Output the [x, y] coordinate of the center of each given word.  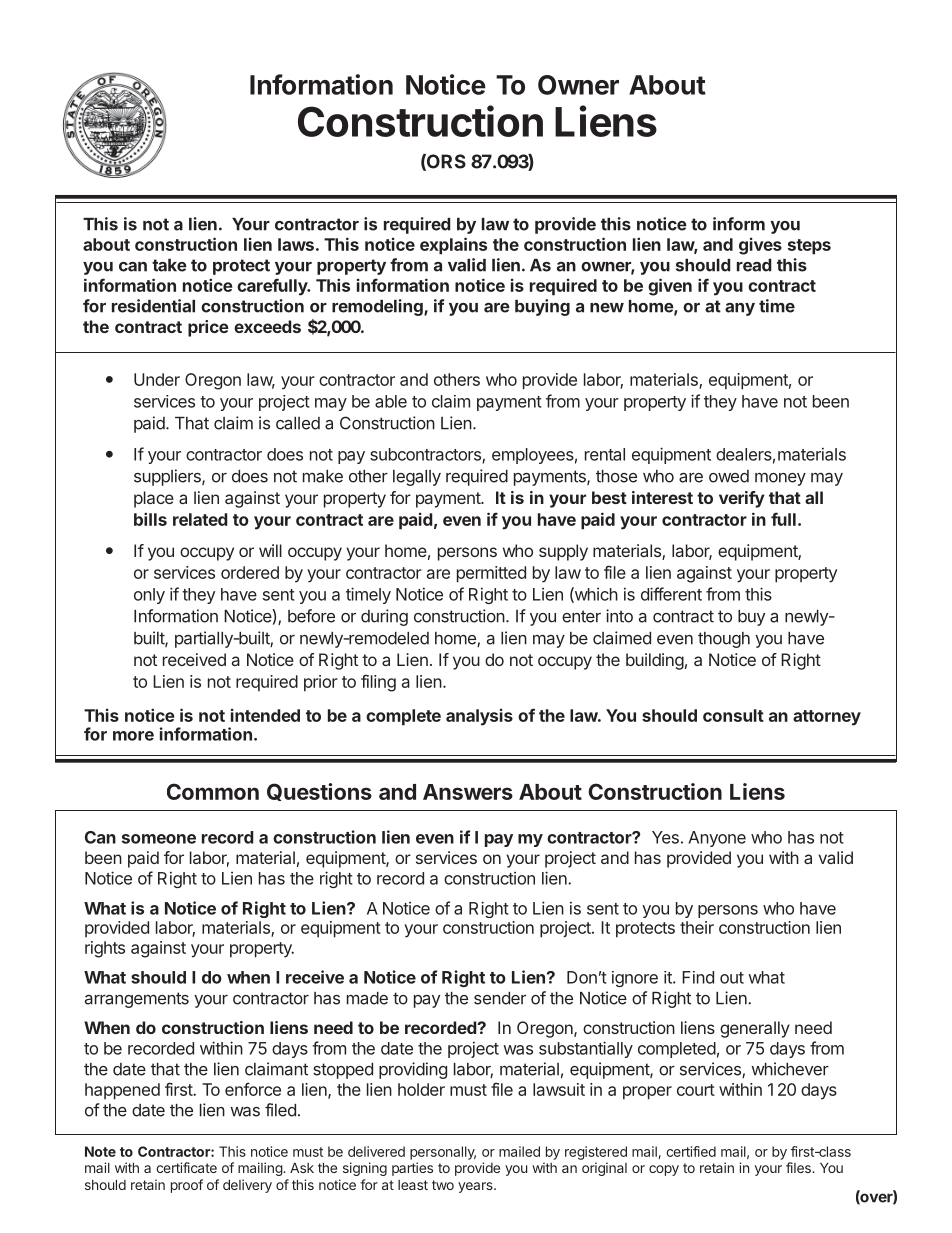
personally [443, 1153]
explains [453, 246]
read [754, 265]
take [169, 265]
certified [691, 1151]
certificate [186, 1167]
